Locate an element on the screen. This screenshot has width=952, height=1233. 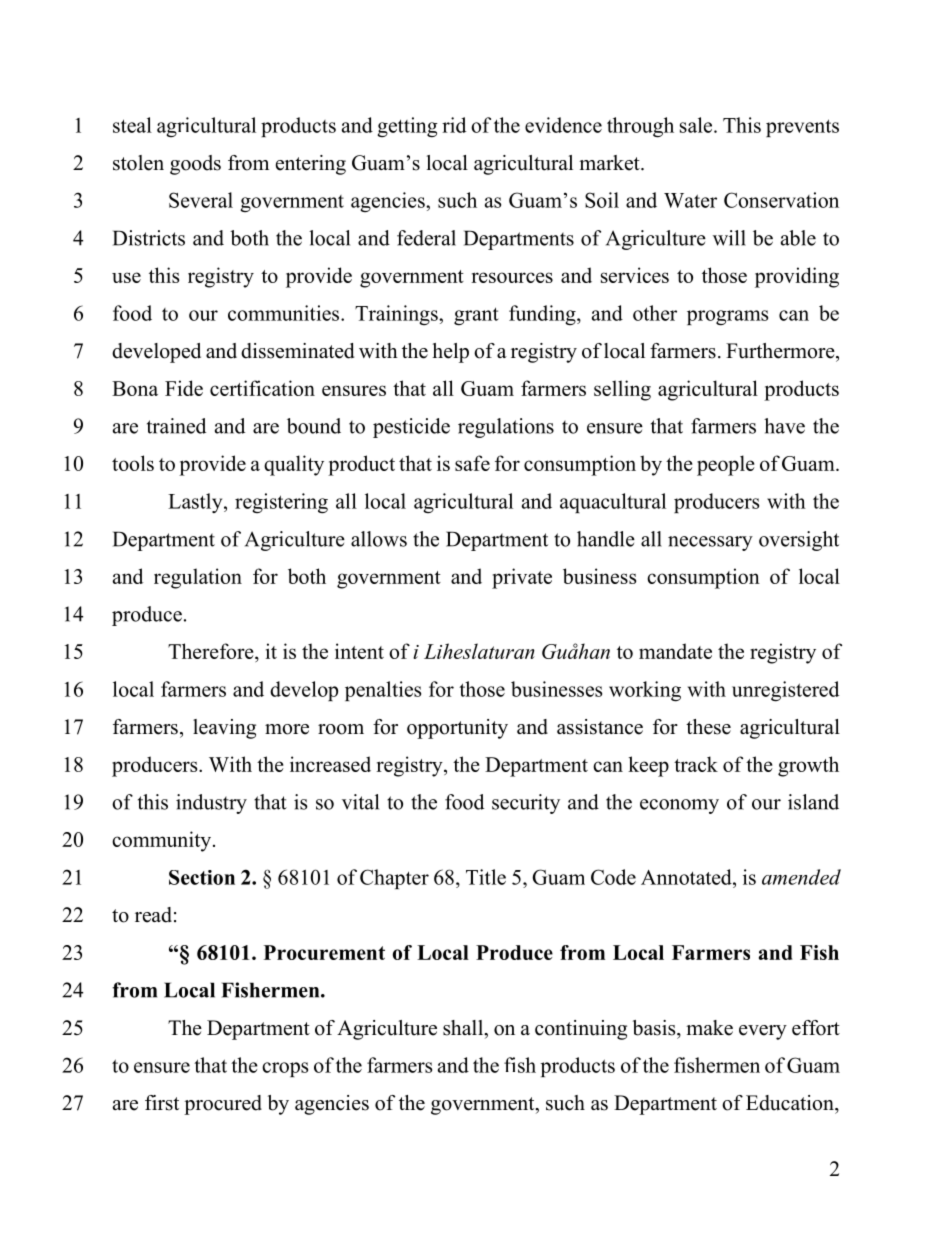
goods is located at coordinates (195, 165).
